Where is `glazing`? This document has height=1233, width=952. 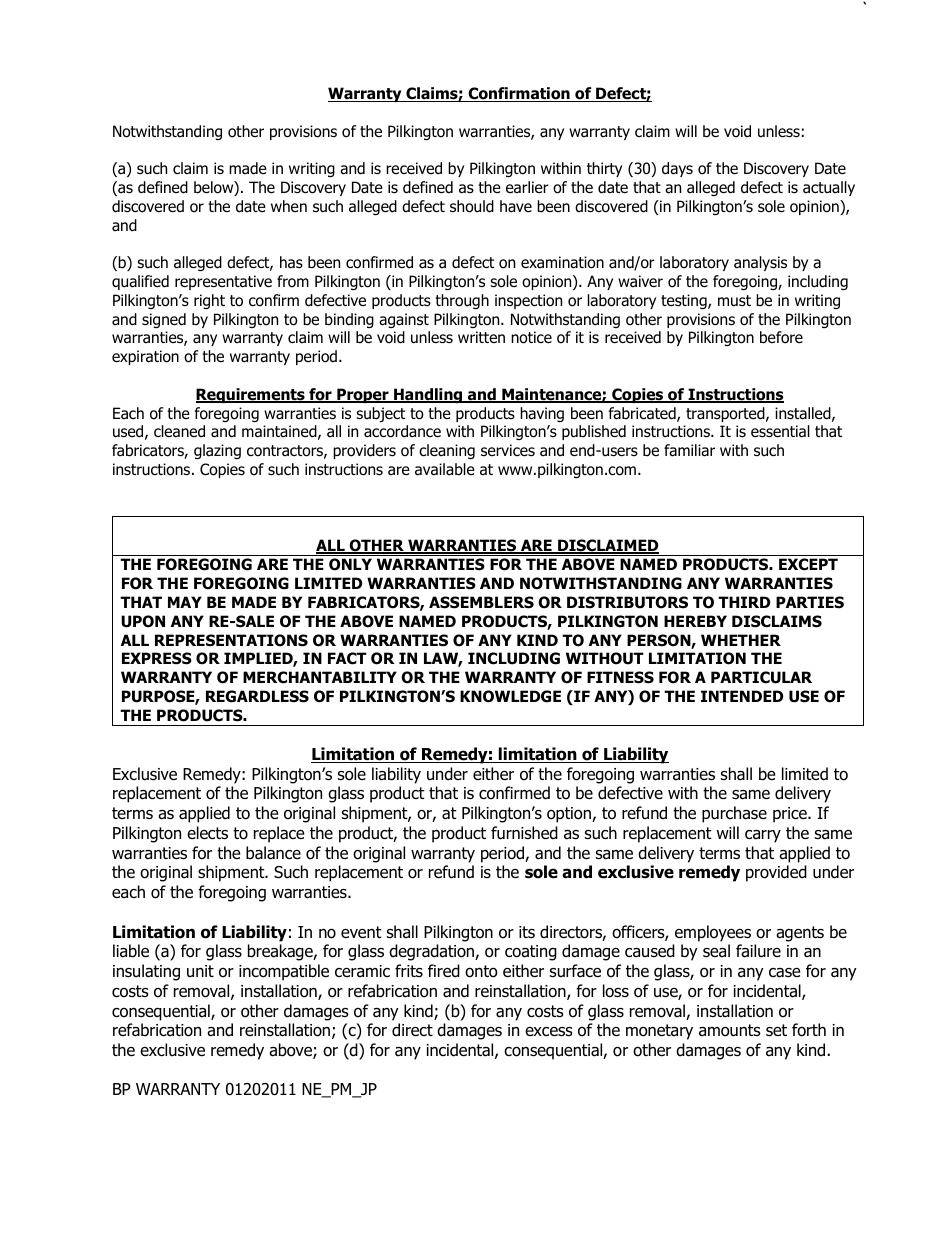
glazing is located at coordinates (217, 451).
